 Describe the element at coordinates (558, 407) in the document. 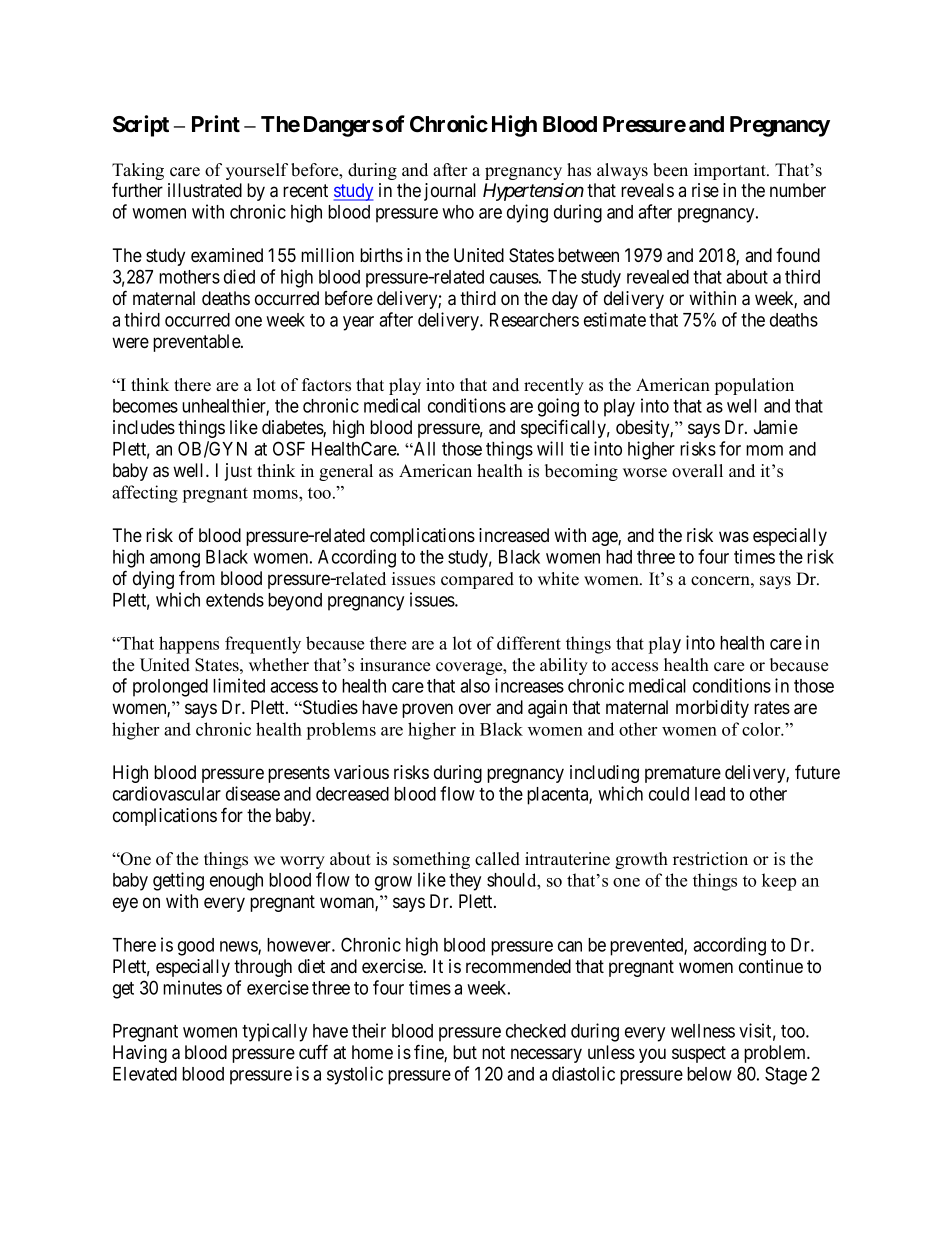

I see `going` at that location.
